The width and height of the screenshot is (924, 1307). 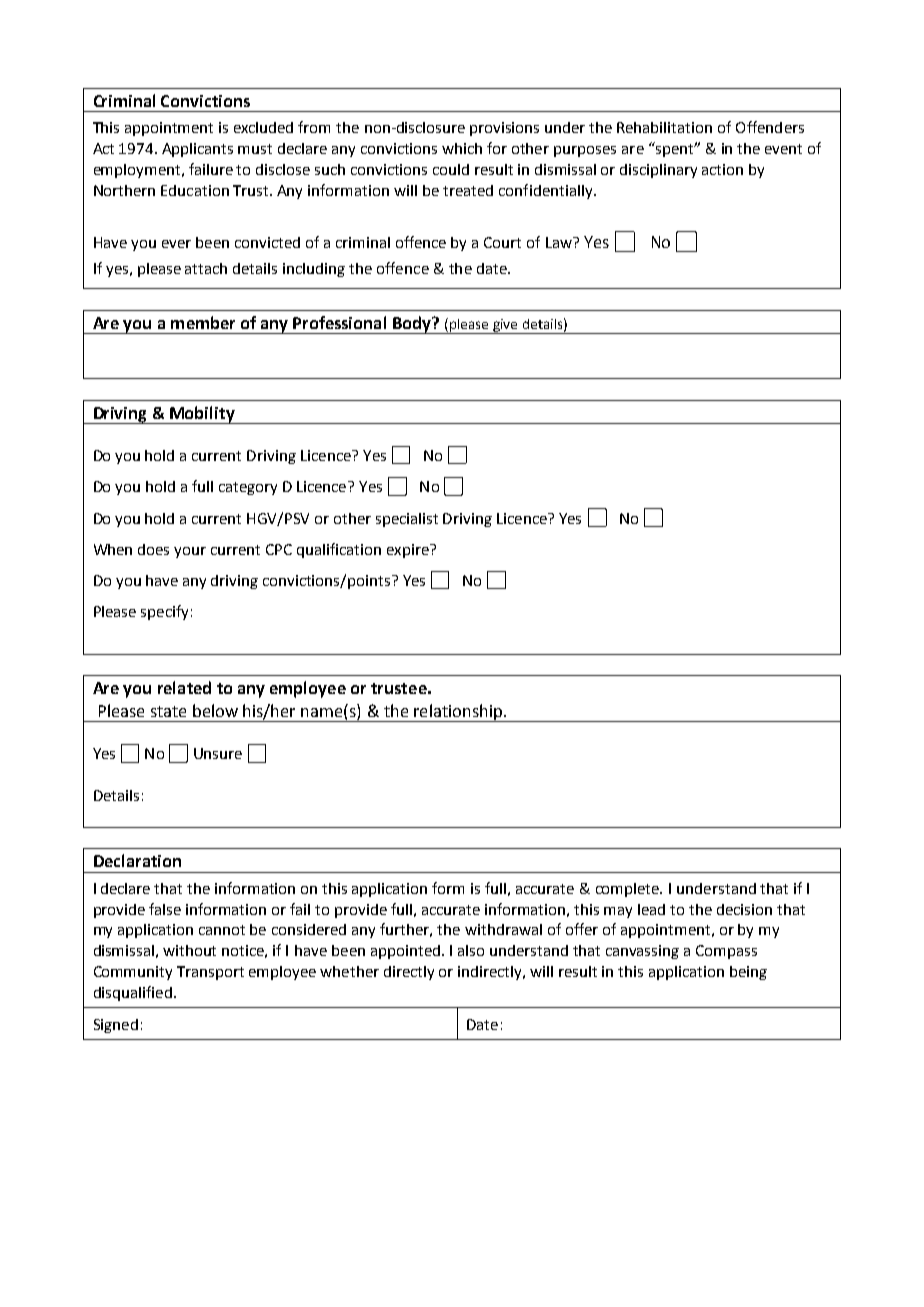 What do you see at coordinates (458, 713) in the screenshot?
I see `relationship` at bounding box center [458, 713].
